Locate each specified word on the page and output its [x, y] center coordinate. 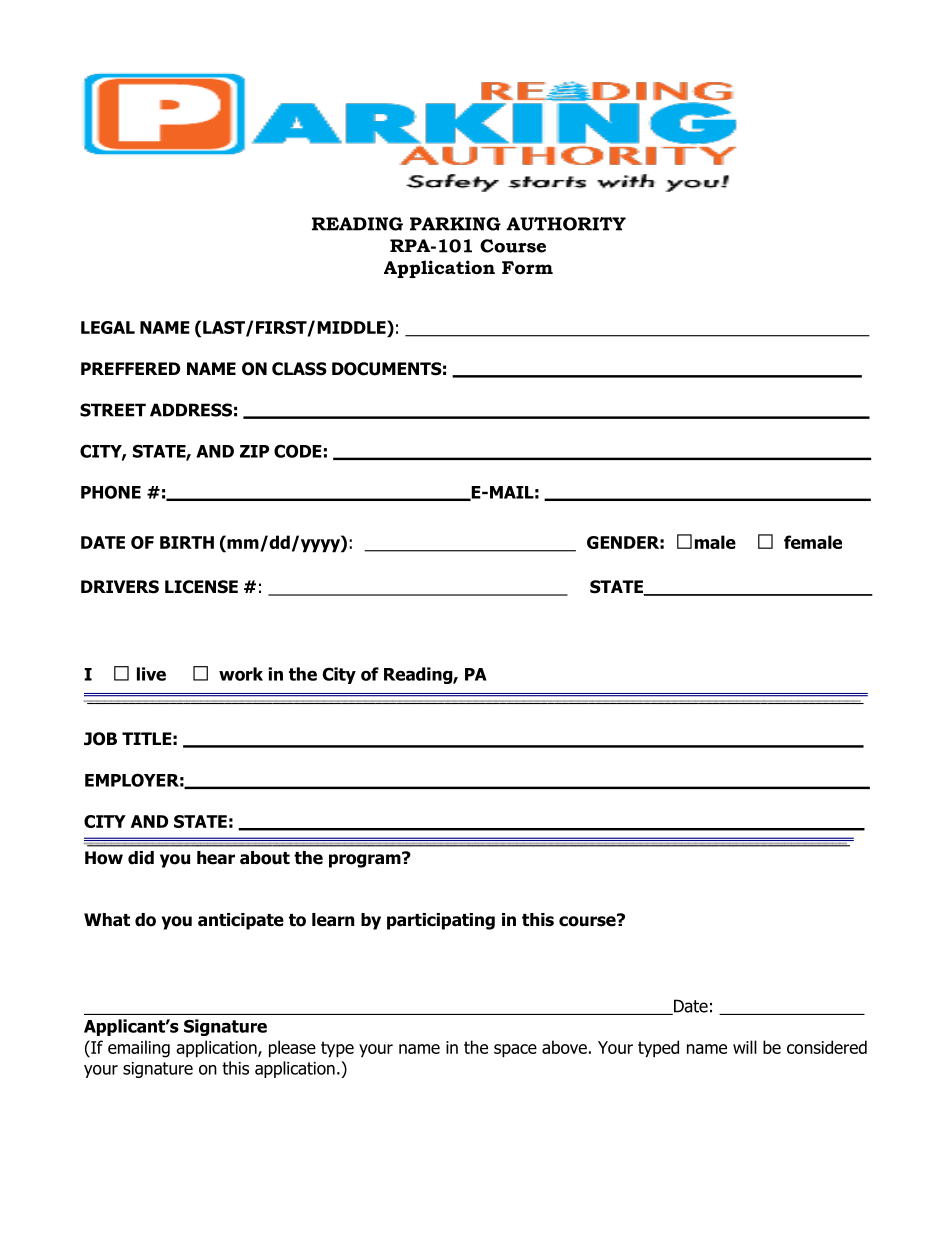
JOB [100, 739]
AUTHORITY [566, 224]
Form [527, 267]
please [292, 1049]
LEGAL [108, 327]
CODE [298, 451]
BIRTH [187, 542]
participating [441, 921]
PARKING [455, 224]
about [265, 858]
